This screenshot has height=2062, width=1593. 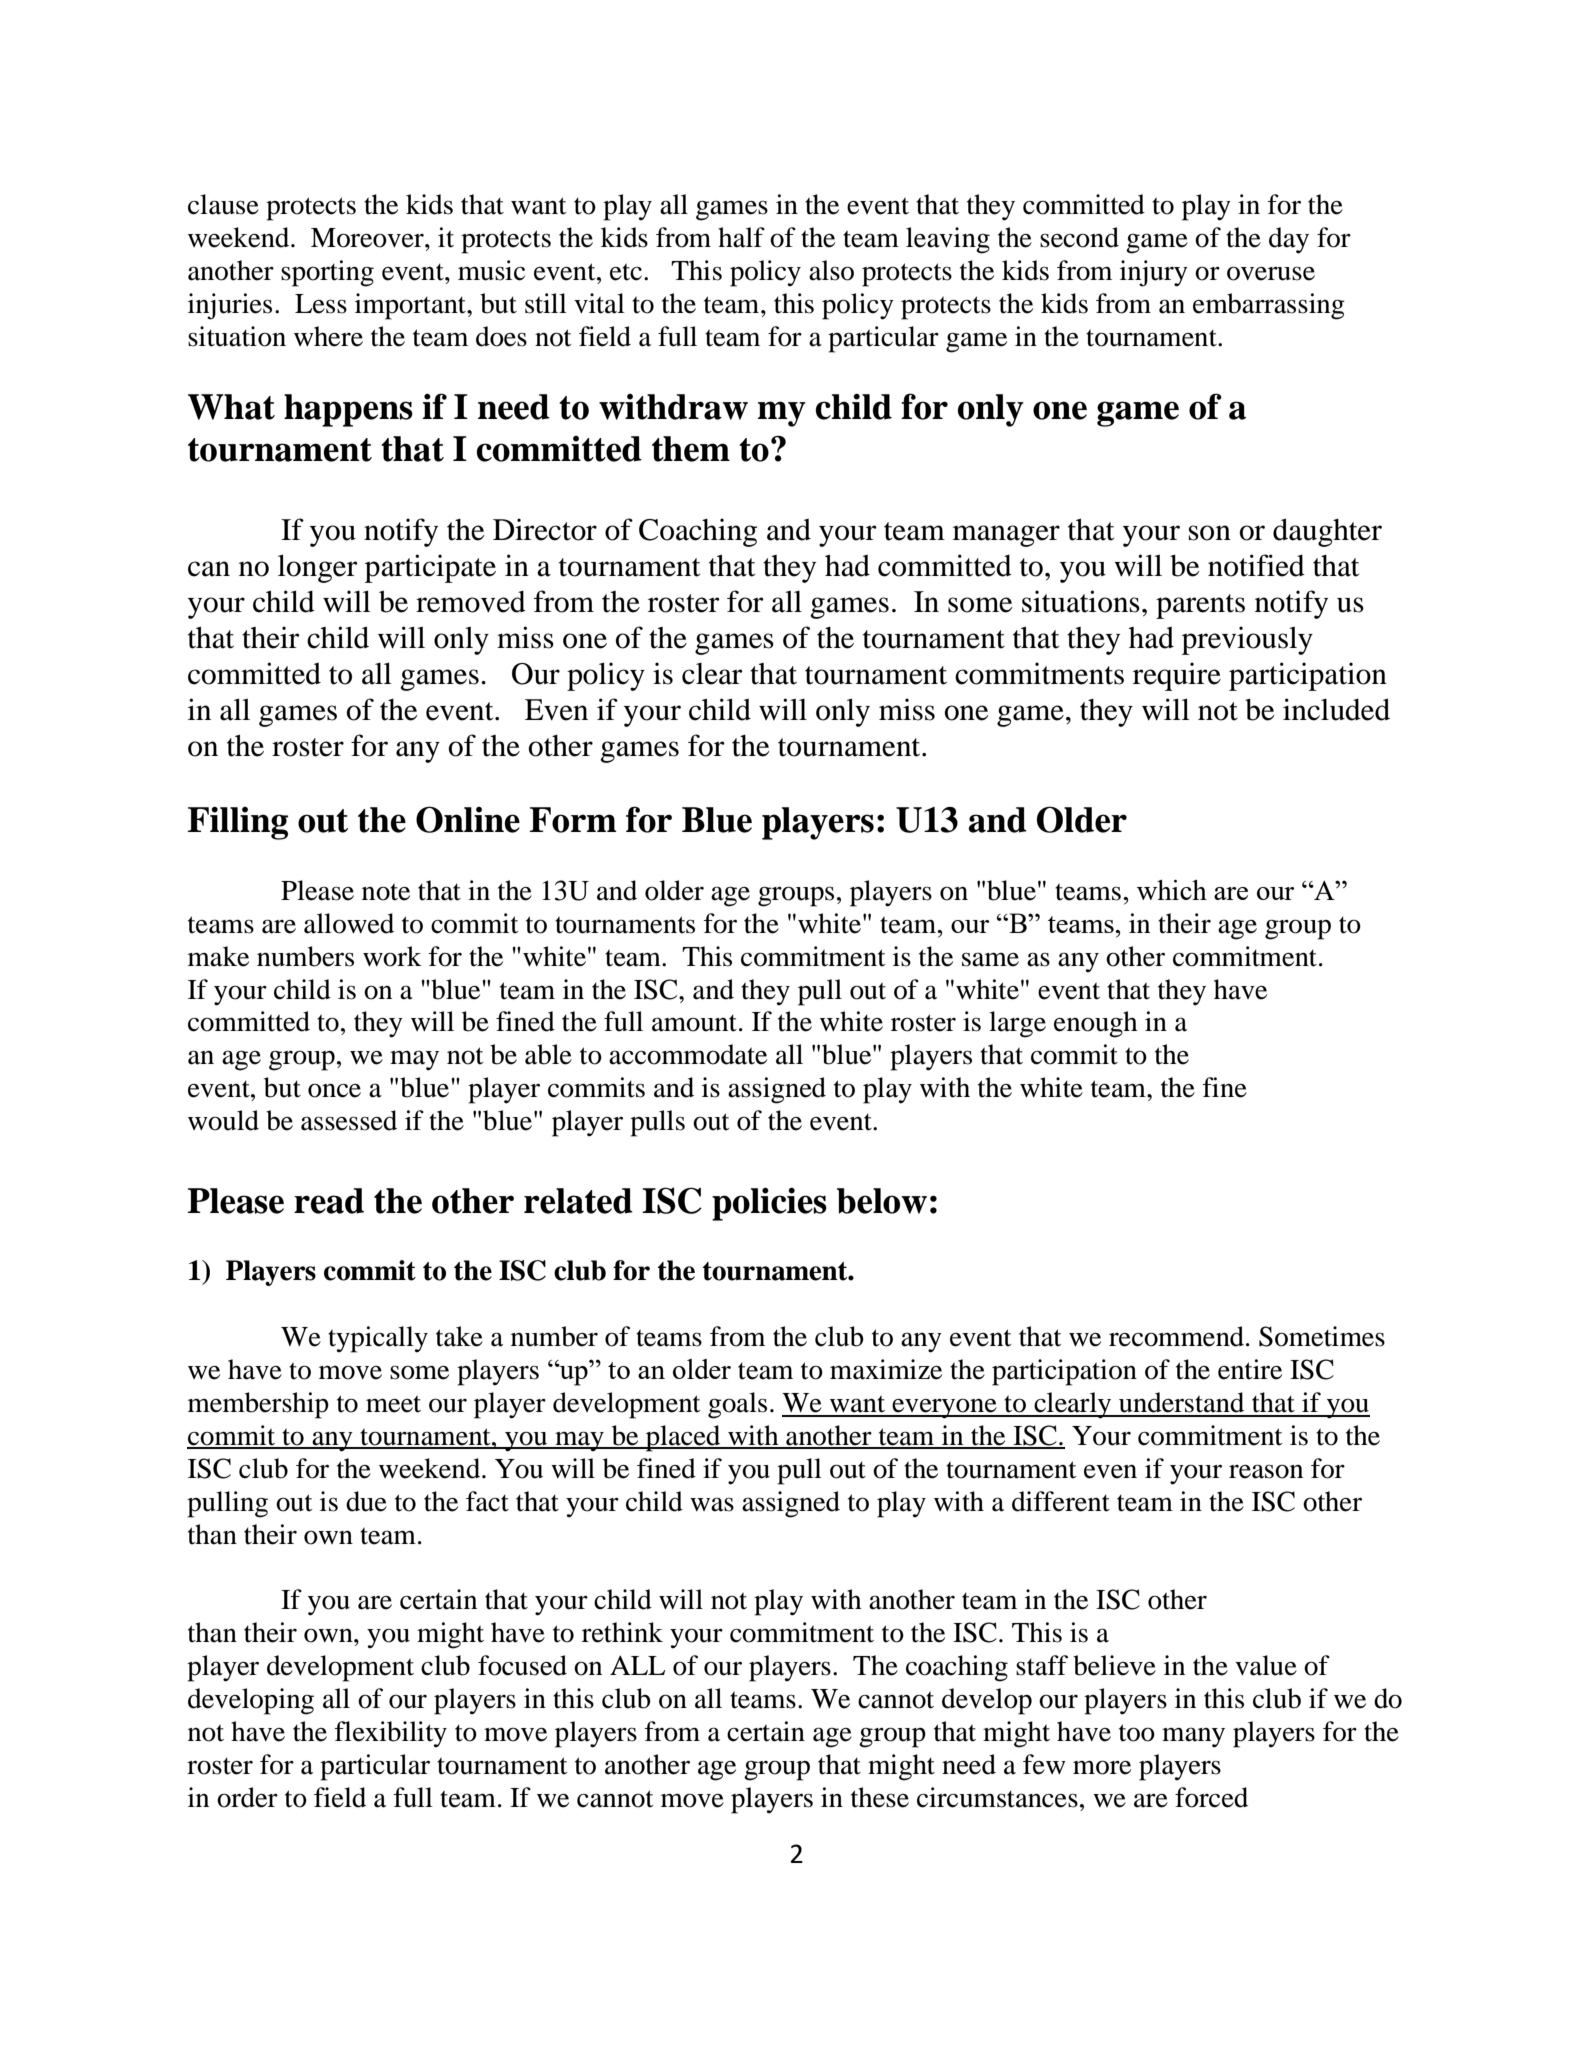 What do you see at coordinates (392, 956) in the screenshot?
I see `work` at bounding box center [392, 956].
